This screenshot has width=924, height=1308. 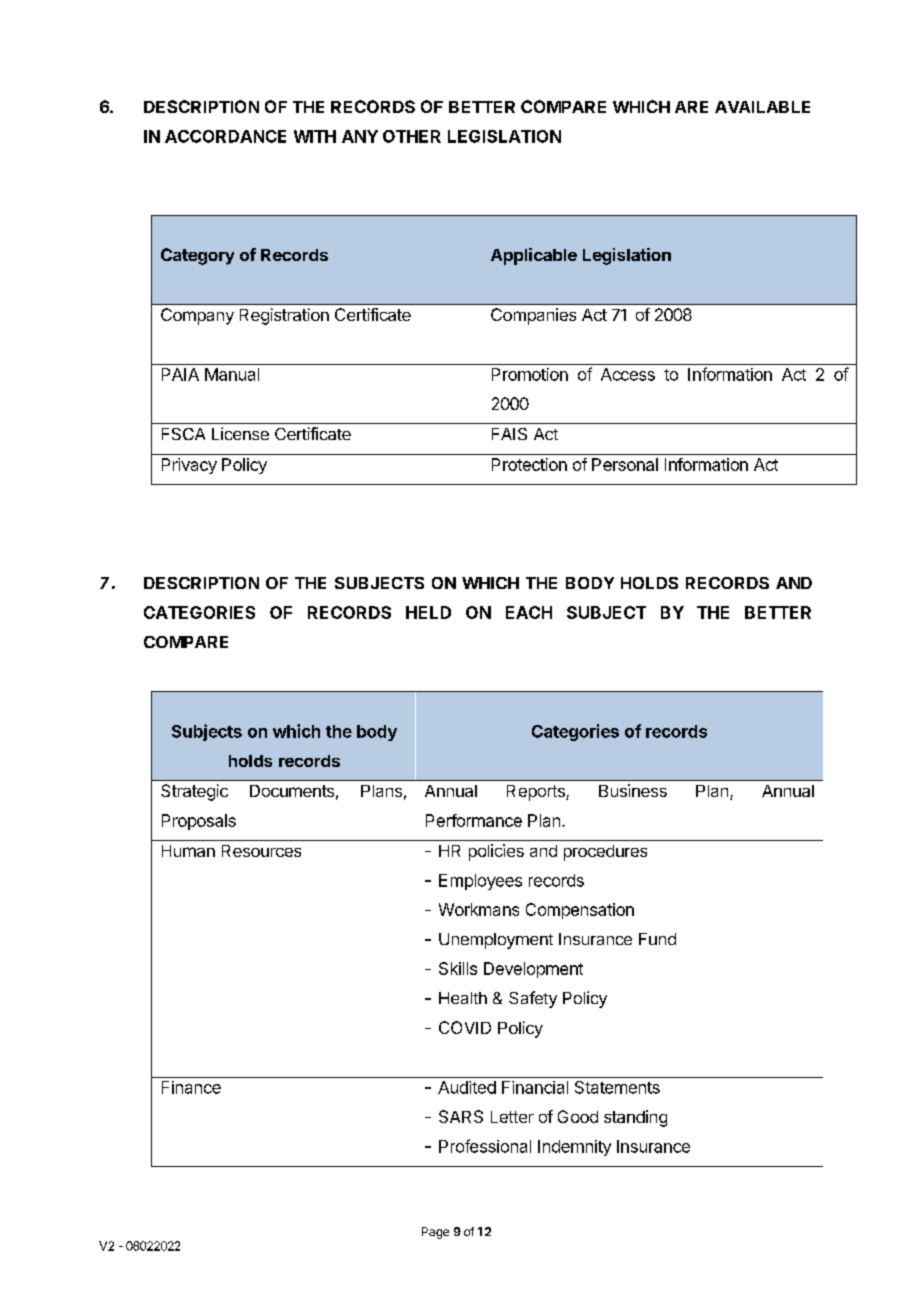 What do you see at coordinates (191, 1087) in the screenshot?
I see `Finance` at bounding box center [191, 1087].
